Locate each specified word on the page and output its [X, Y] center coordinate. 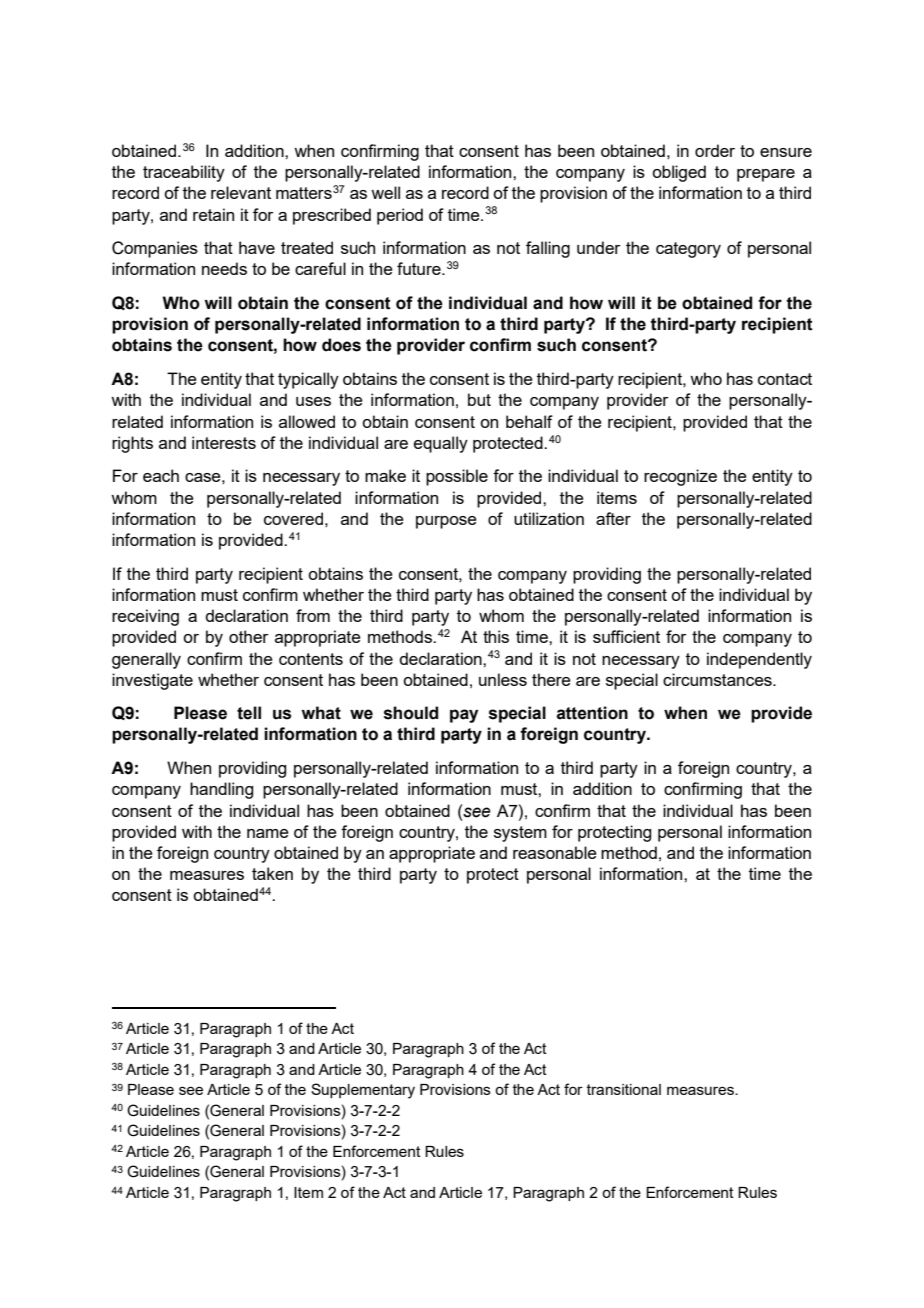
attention [592, 713]
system [520, 834]
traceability [184, 173]
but [479, 399]
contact [785, 379]
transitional [624, 1089]
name [268, 833]
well [385, 192]
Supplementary [363, 1091]
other [249, 636]
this [496, 636]
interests [224, 442]
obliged [679, 173]
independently [759, 660]
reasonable [555, 852]
